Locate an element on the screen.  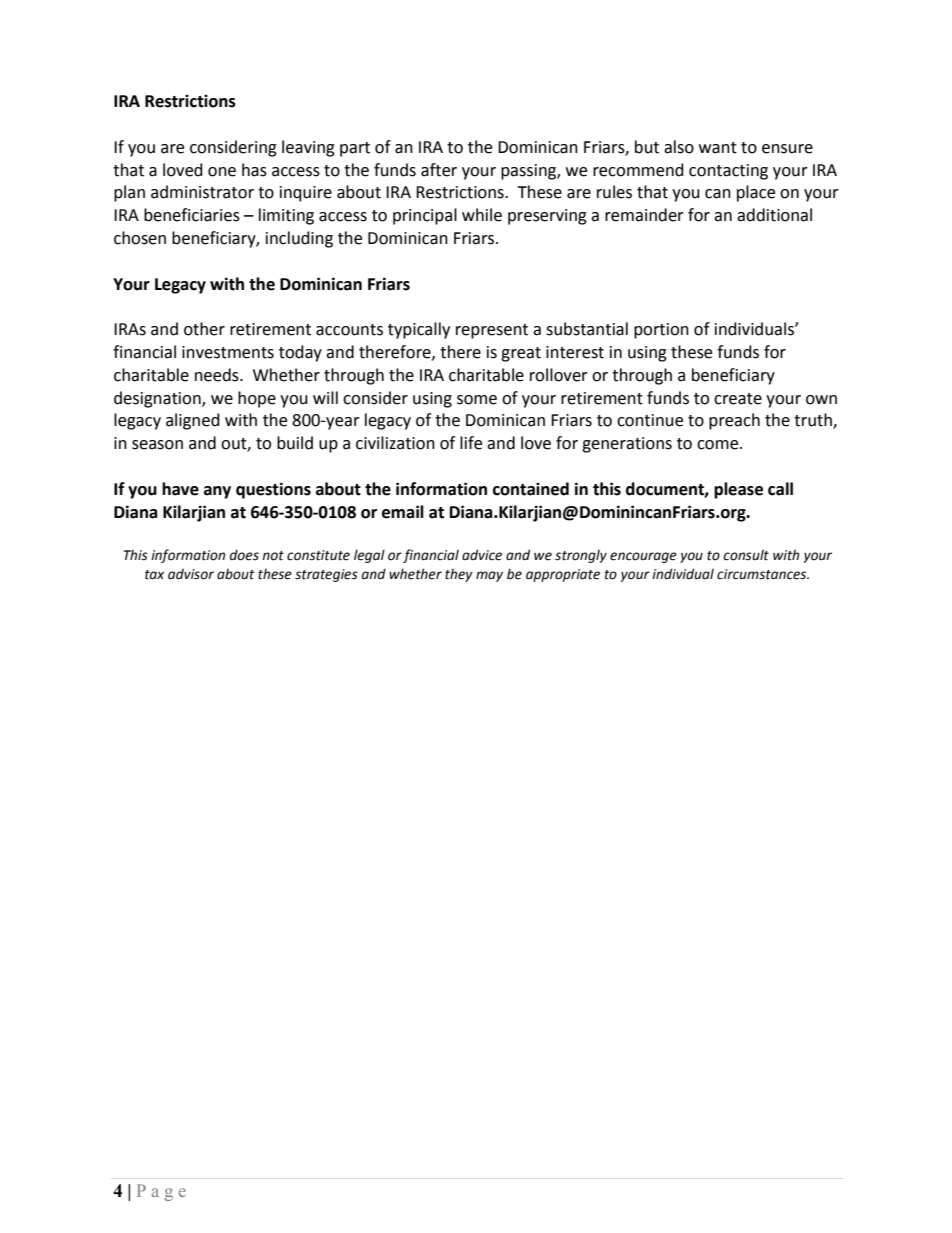
may is located at coordinates (489, 576).
